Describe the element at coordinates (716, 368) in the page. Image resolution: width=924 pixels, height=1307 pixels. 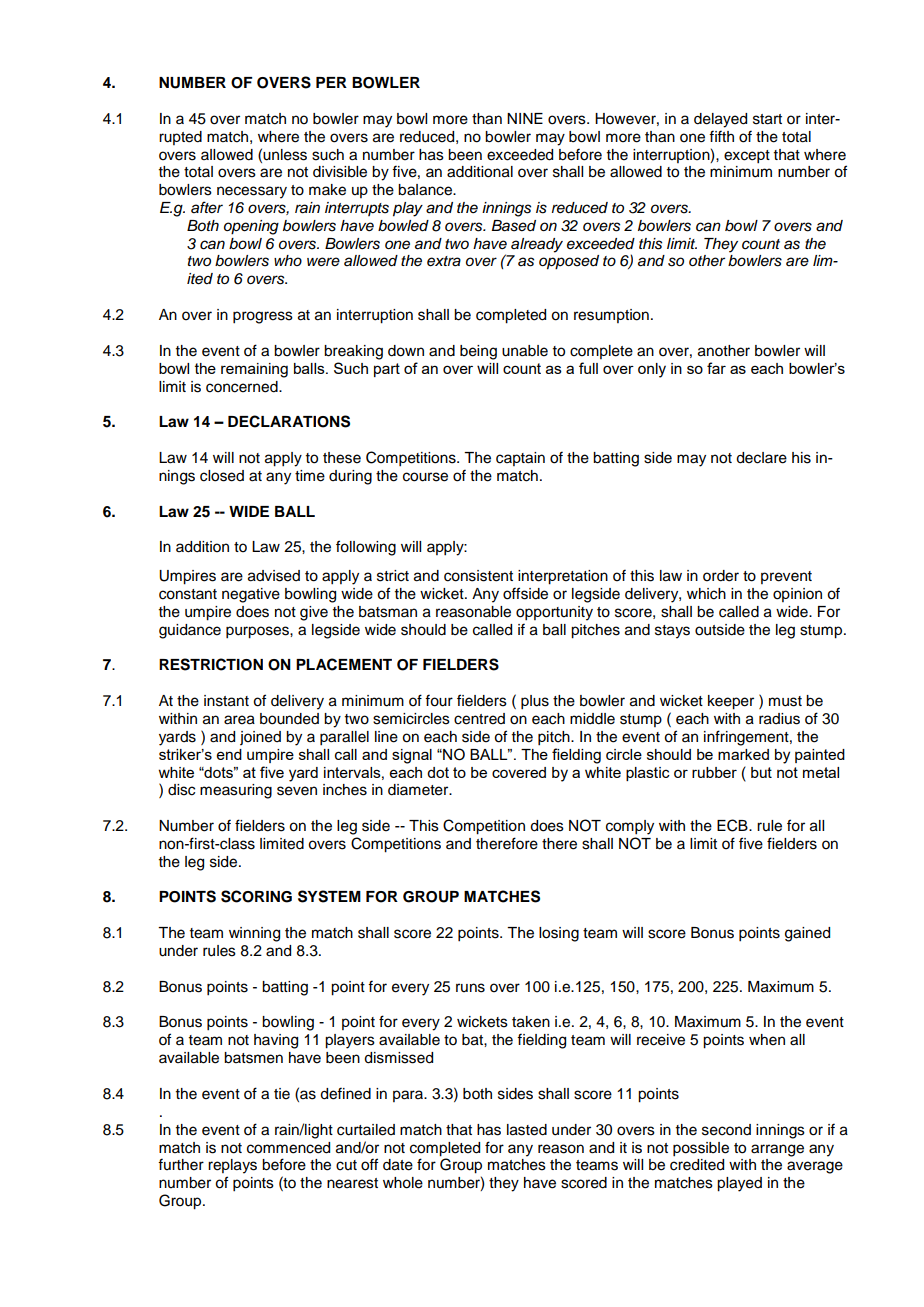
I see `far` at that location.
